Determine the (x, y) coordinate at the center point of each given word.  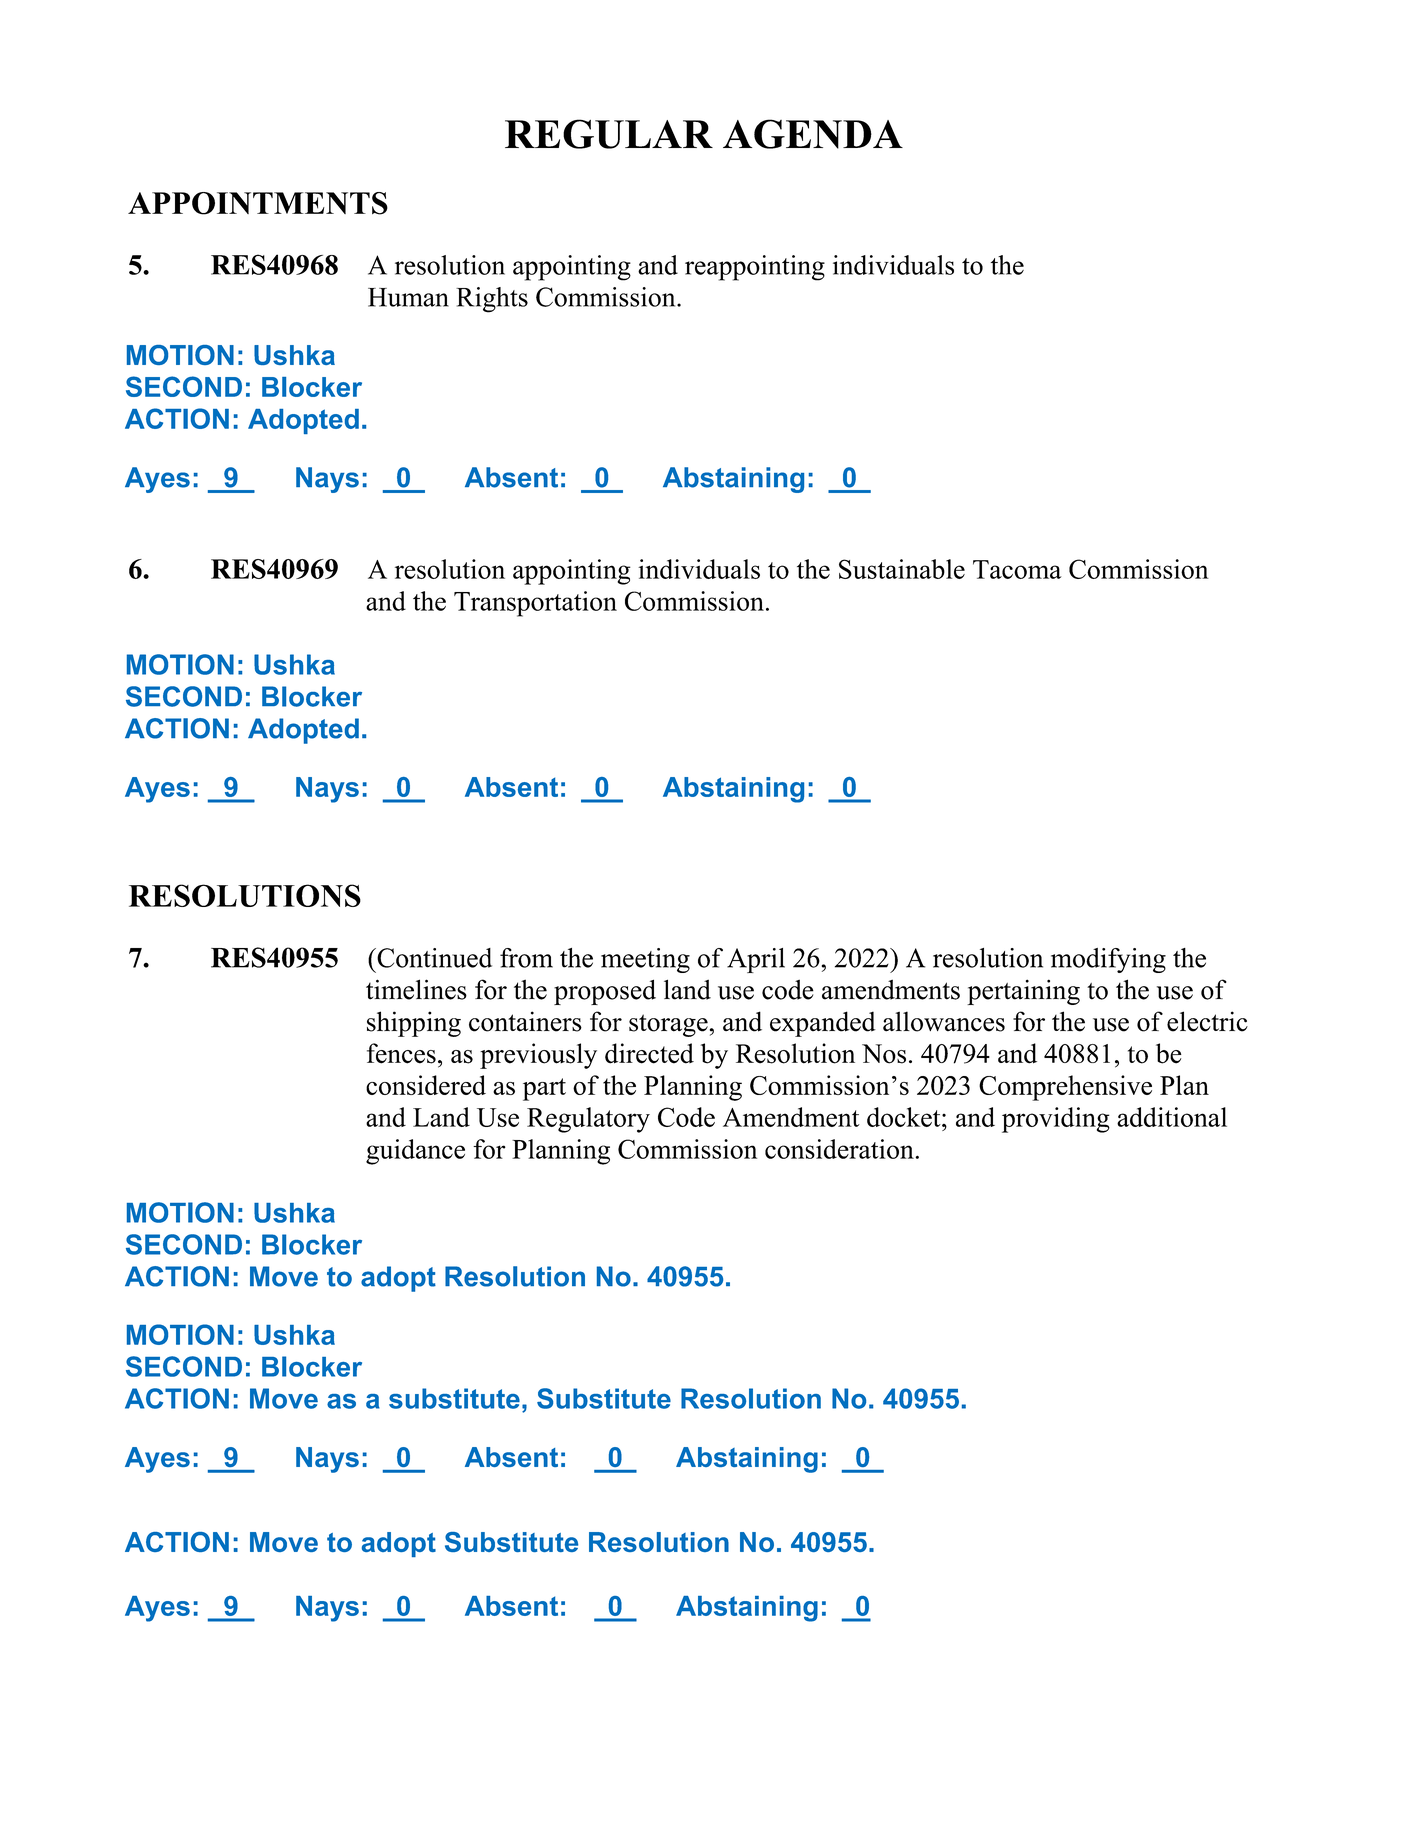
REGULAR (609, 134)
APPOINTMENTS (258, 203)
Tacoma (1017, 569)
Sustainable (902, 569)
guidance (415, 1152)
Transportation (535, 604)
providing (1056, 1120)
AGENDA (813, 134)
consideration (840, 1149)
